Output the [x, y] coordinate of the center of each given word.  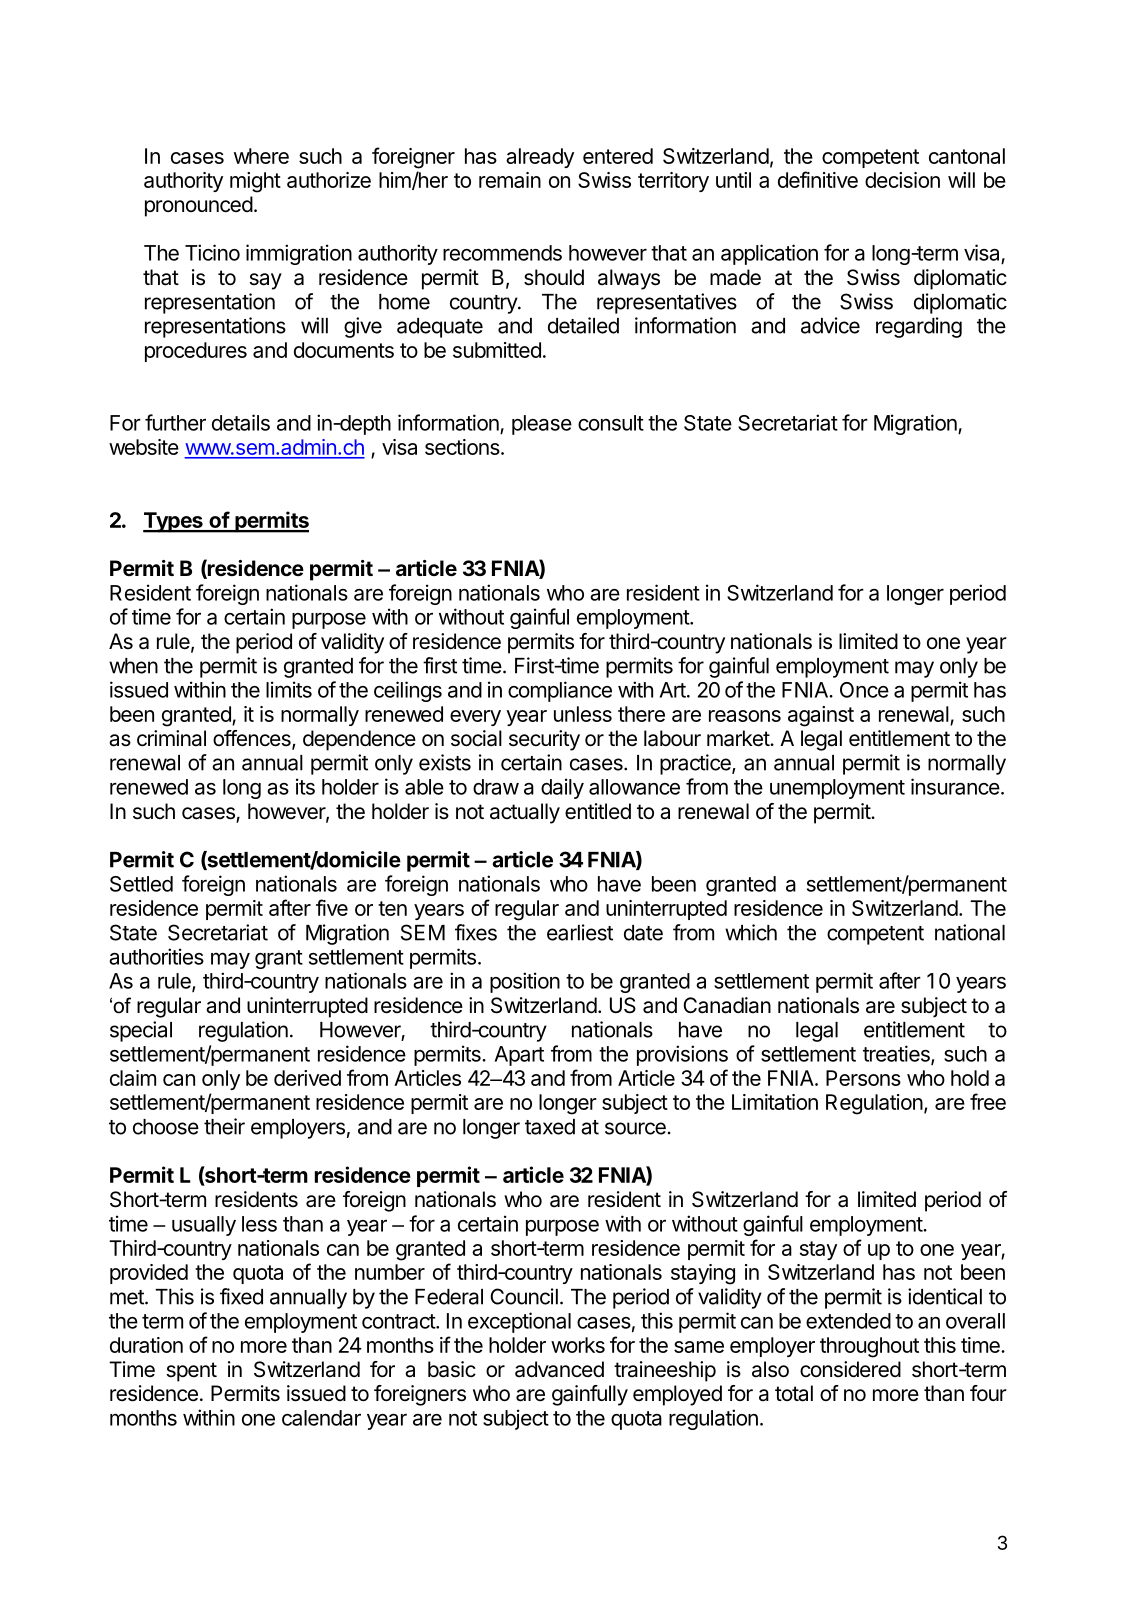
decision [902, 180]
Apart [519, 1056]
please [542, 425]
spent [191, 1372]
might [255, 182]
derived [307, 1078]
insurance [955, 786]
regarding [919, 327]
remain [510, 180]
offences [253, 739]
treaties [897, 1054]
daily [562, 788]
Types [174, 522]
